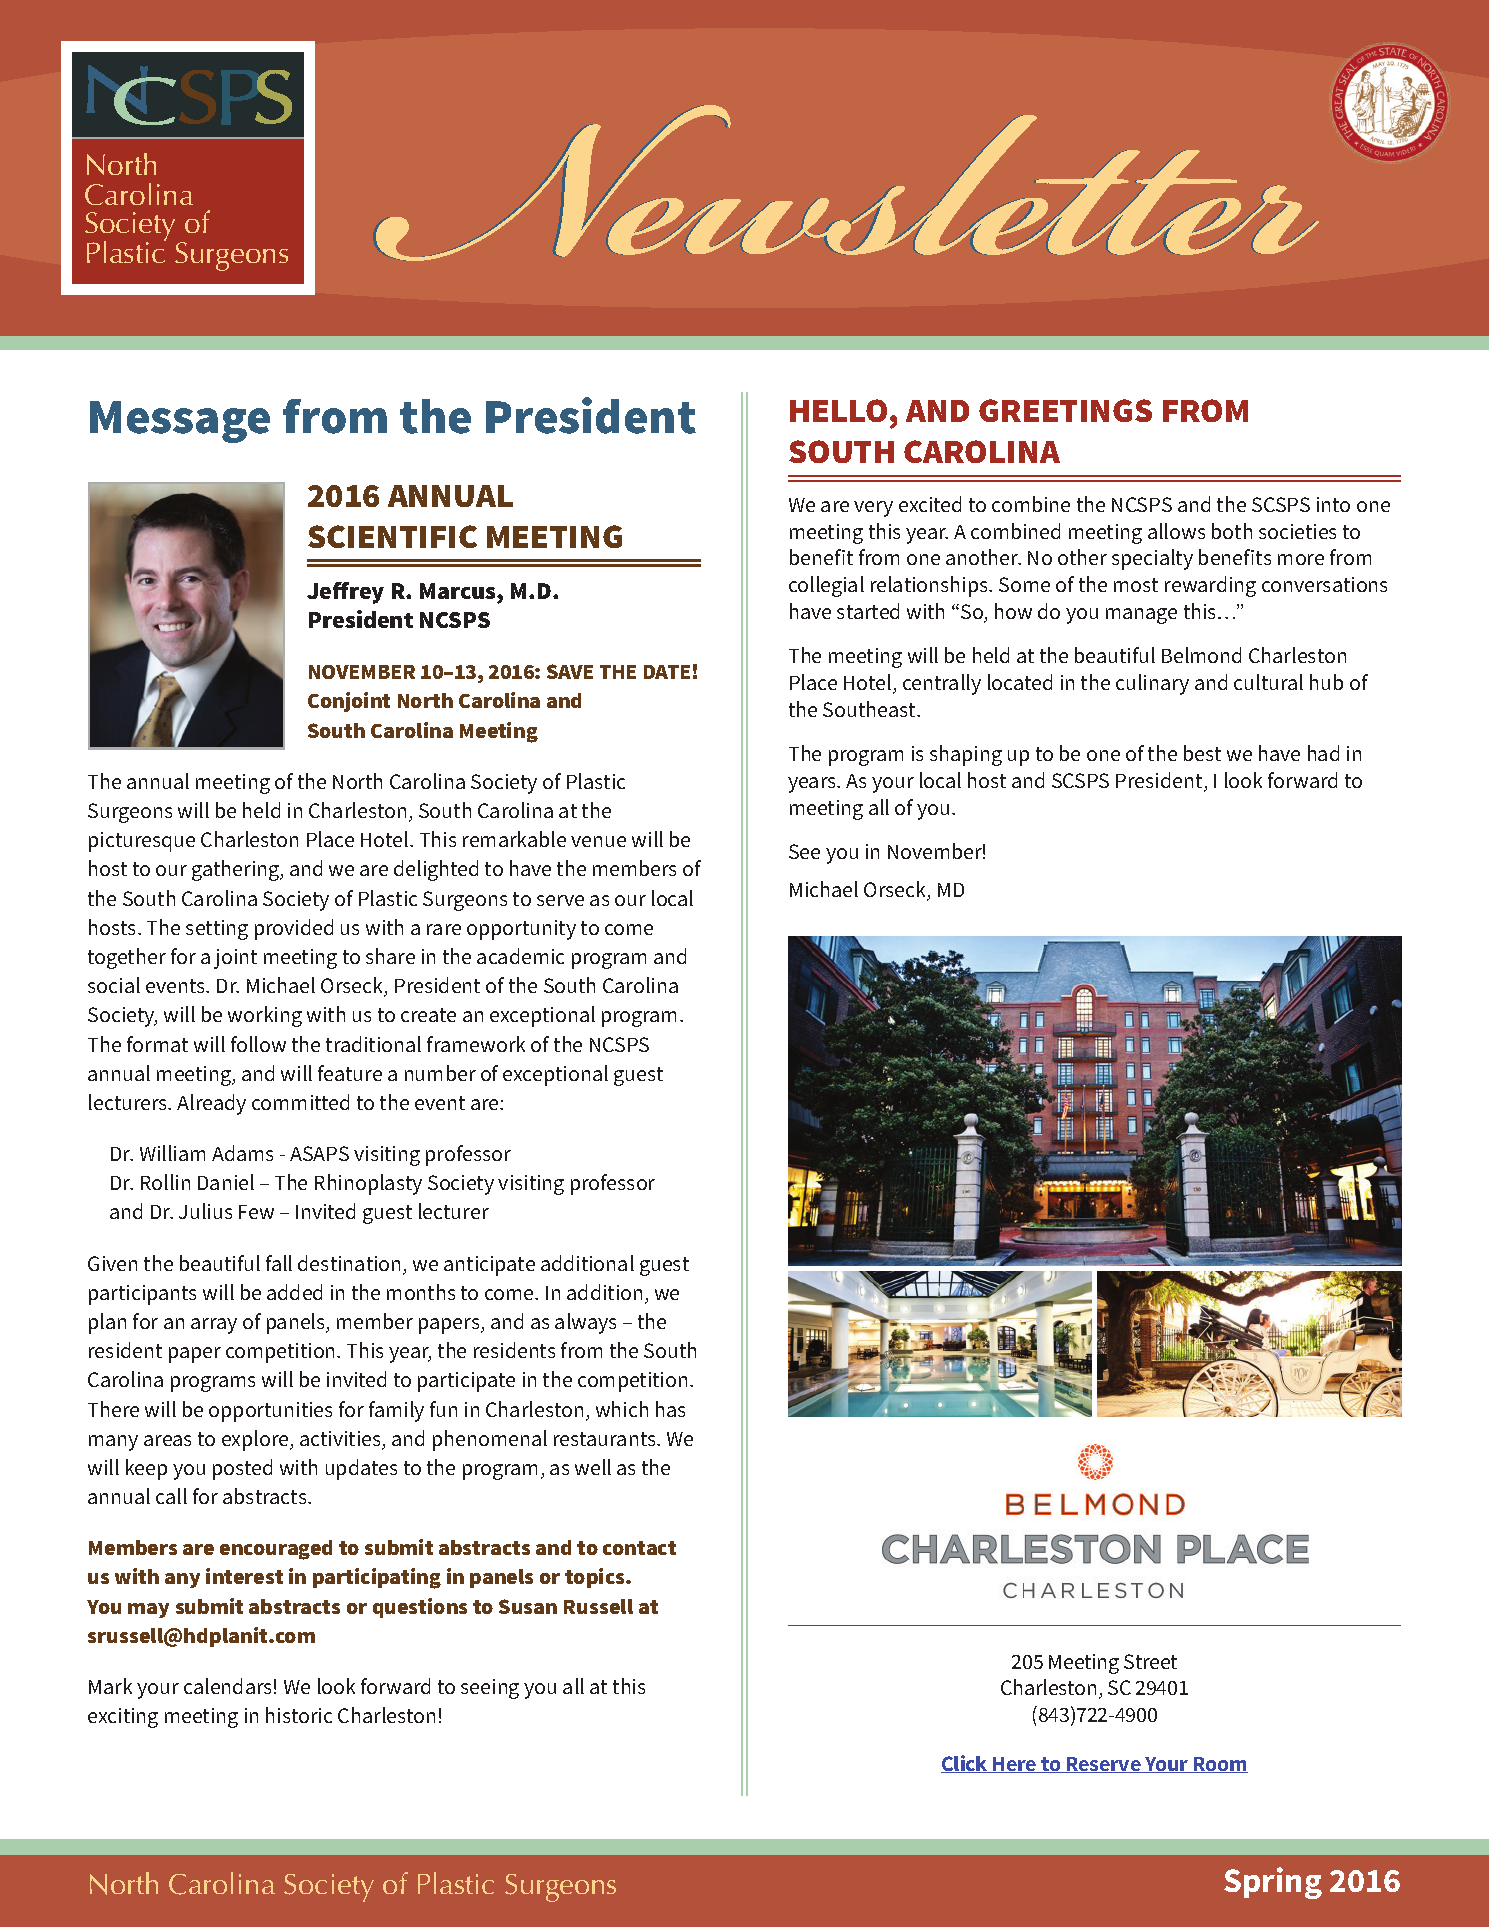 This screenshot has height=1927, width=1489. Describe the element at coordinates (1150, 1661) in the screenshot. I see `Street` at that location.
